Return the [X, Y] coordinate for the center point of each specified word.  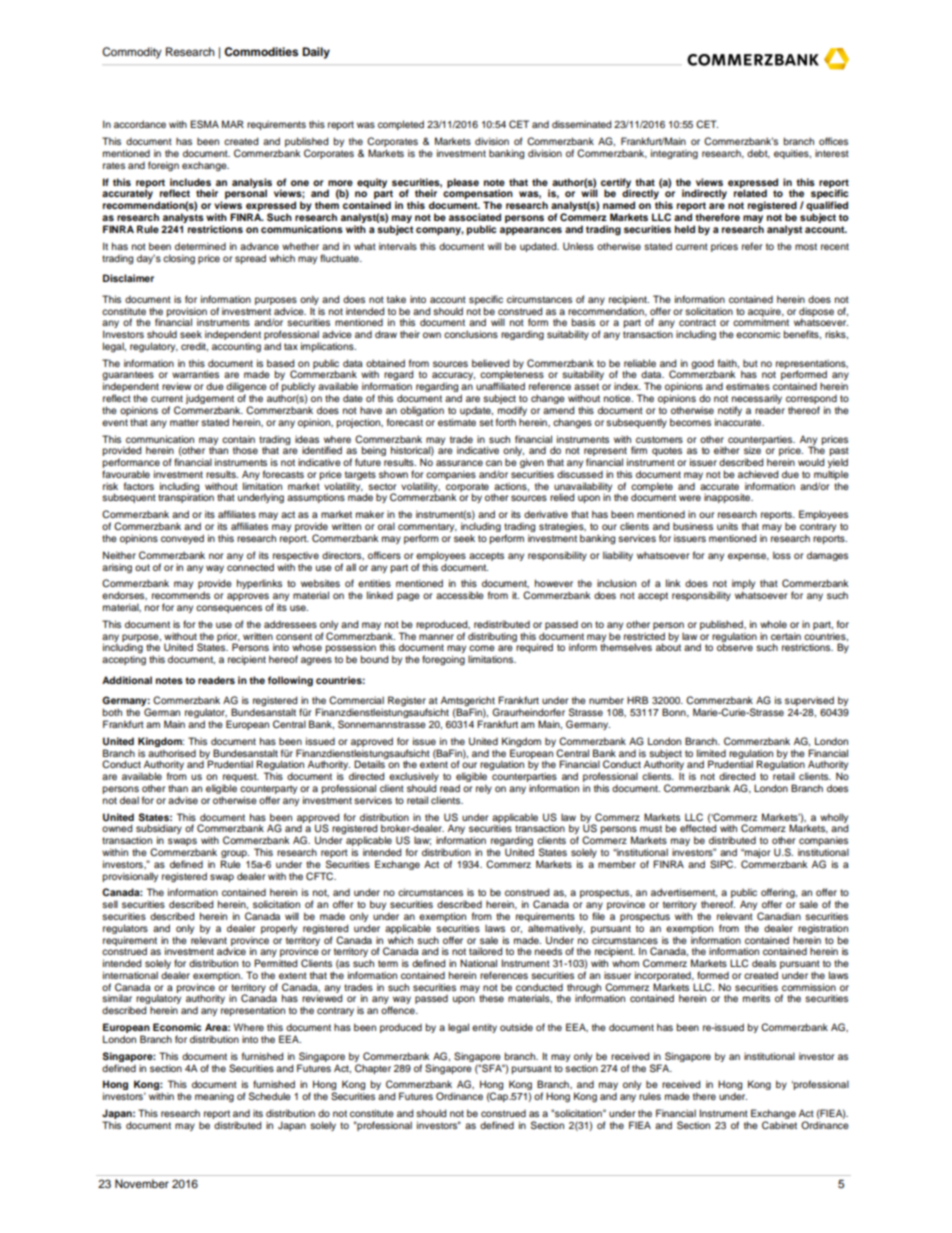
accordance [140, 124]
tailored [485, 951]
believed [490, 363]
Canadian [779, 916]
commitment [761, 322]
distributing [492, 637]
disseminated [581, 124]
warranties [195, 374]
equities [792, 154]
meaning [214, 1097]
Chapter [373, 1069]
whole [773, 624]
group [235, 855]
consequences [229, 609]
